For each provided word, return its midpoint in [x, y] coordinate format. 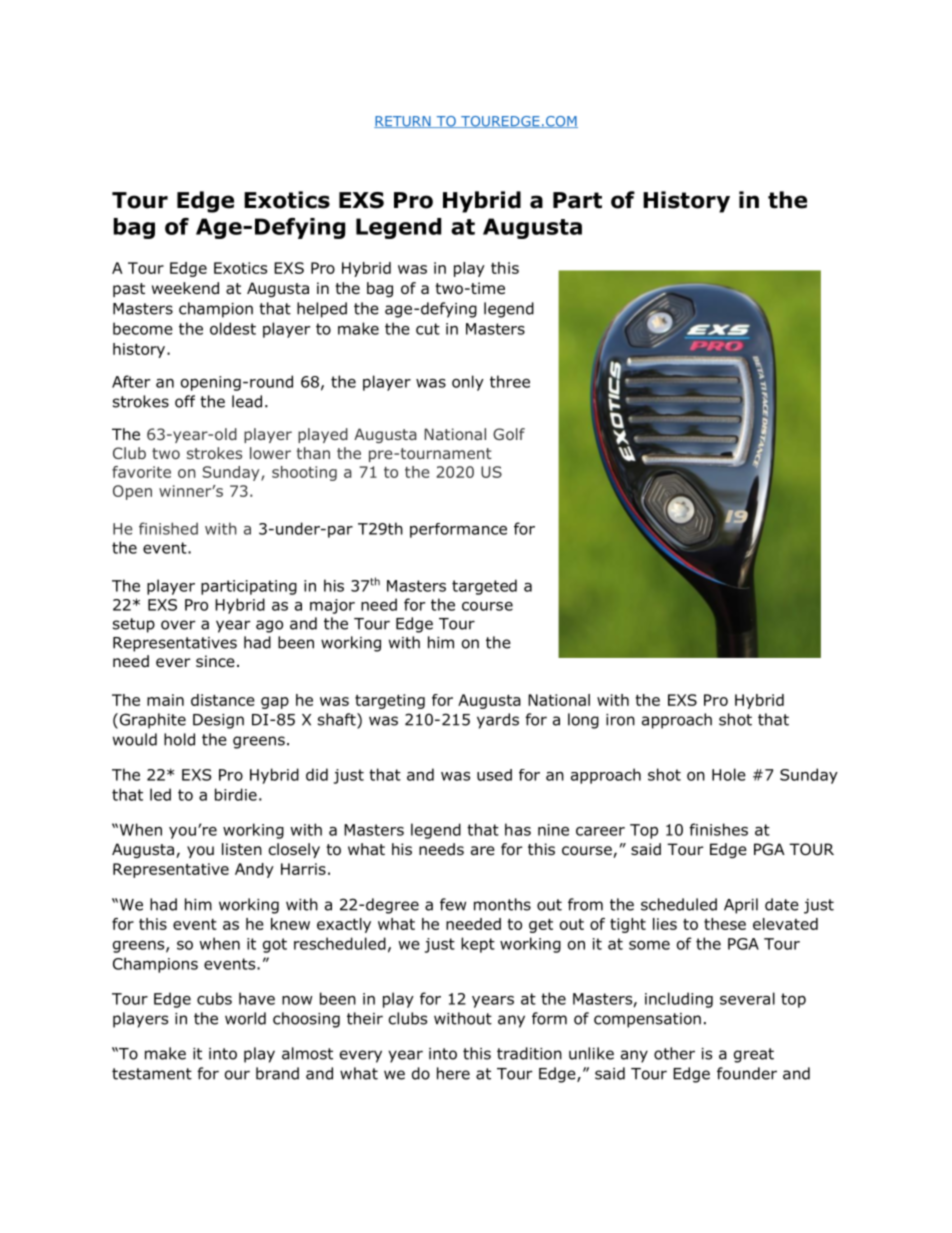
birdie [236, 794]
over [178, 625]
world [245, 1018]
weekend [185, 288]
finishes [718, 829]
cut [428, 329]
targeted [484, 587]
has [518, 829]
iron [620, 720]
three [510, 381]
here [453, 1073]
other [674, 1053]
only [468, 383]
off [185, 401]
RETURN [403, 122]
